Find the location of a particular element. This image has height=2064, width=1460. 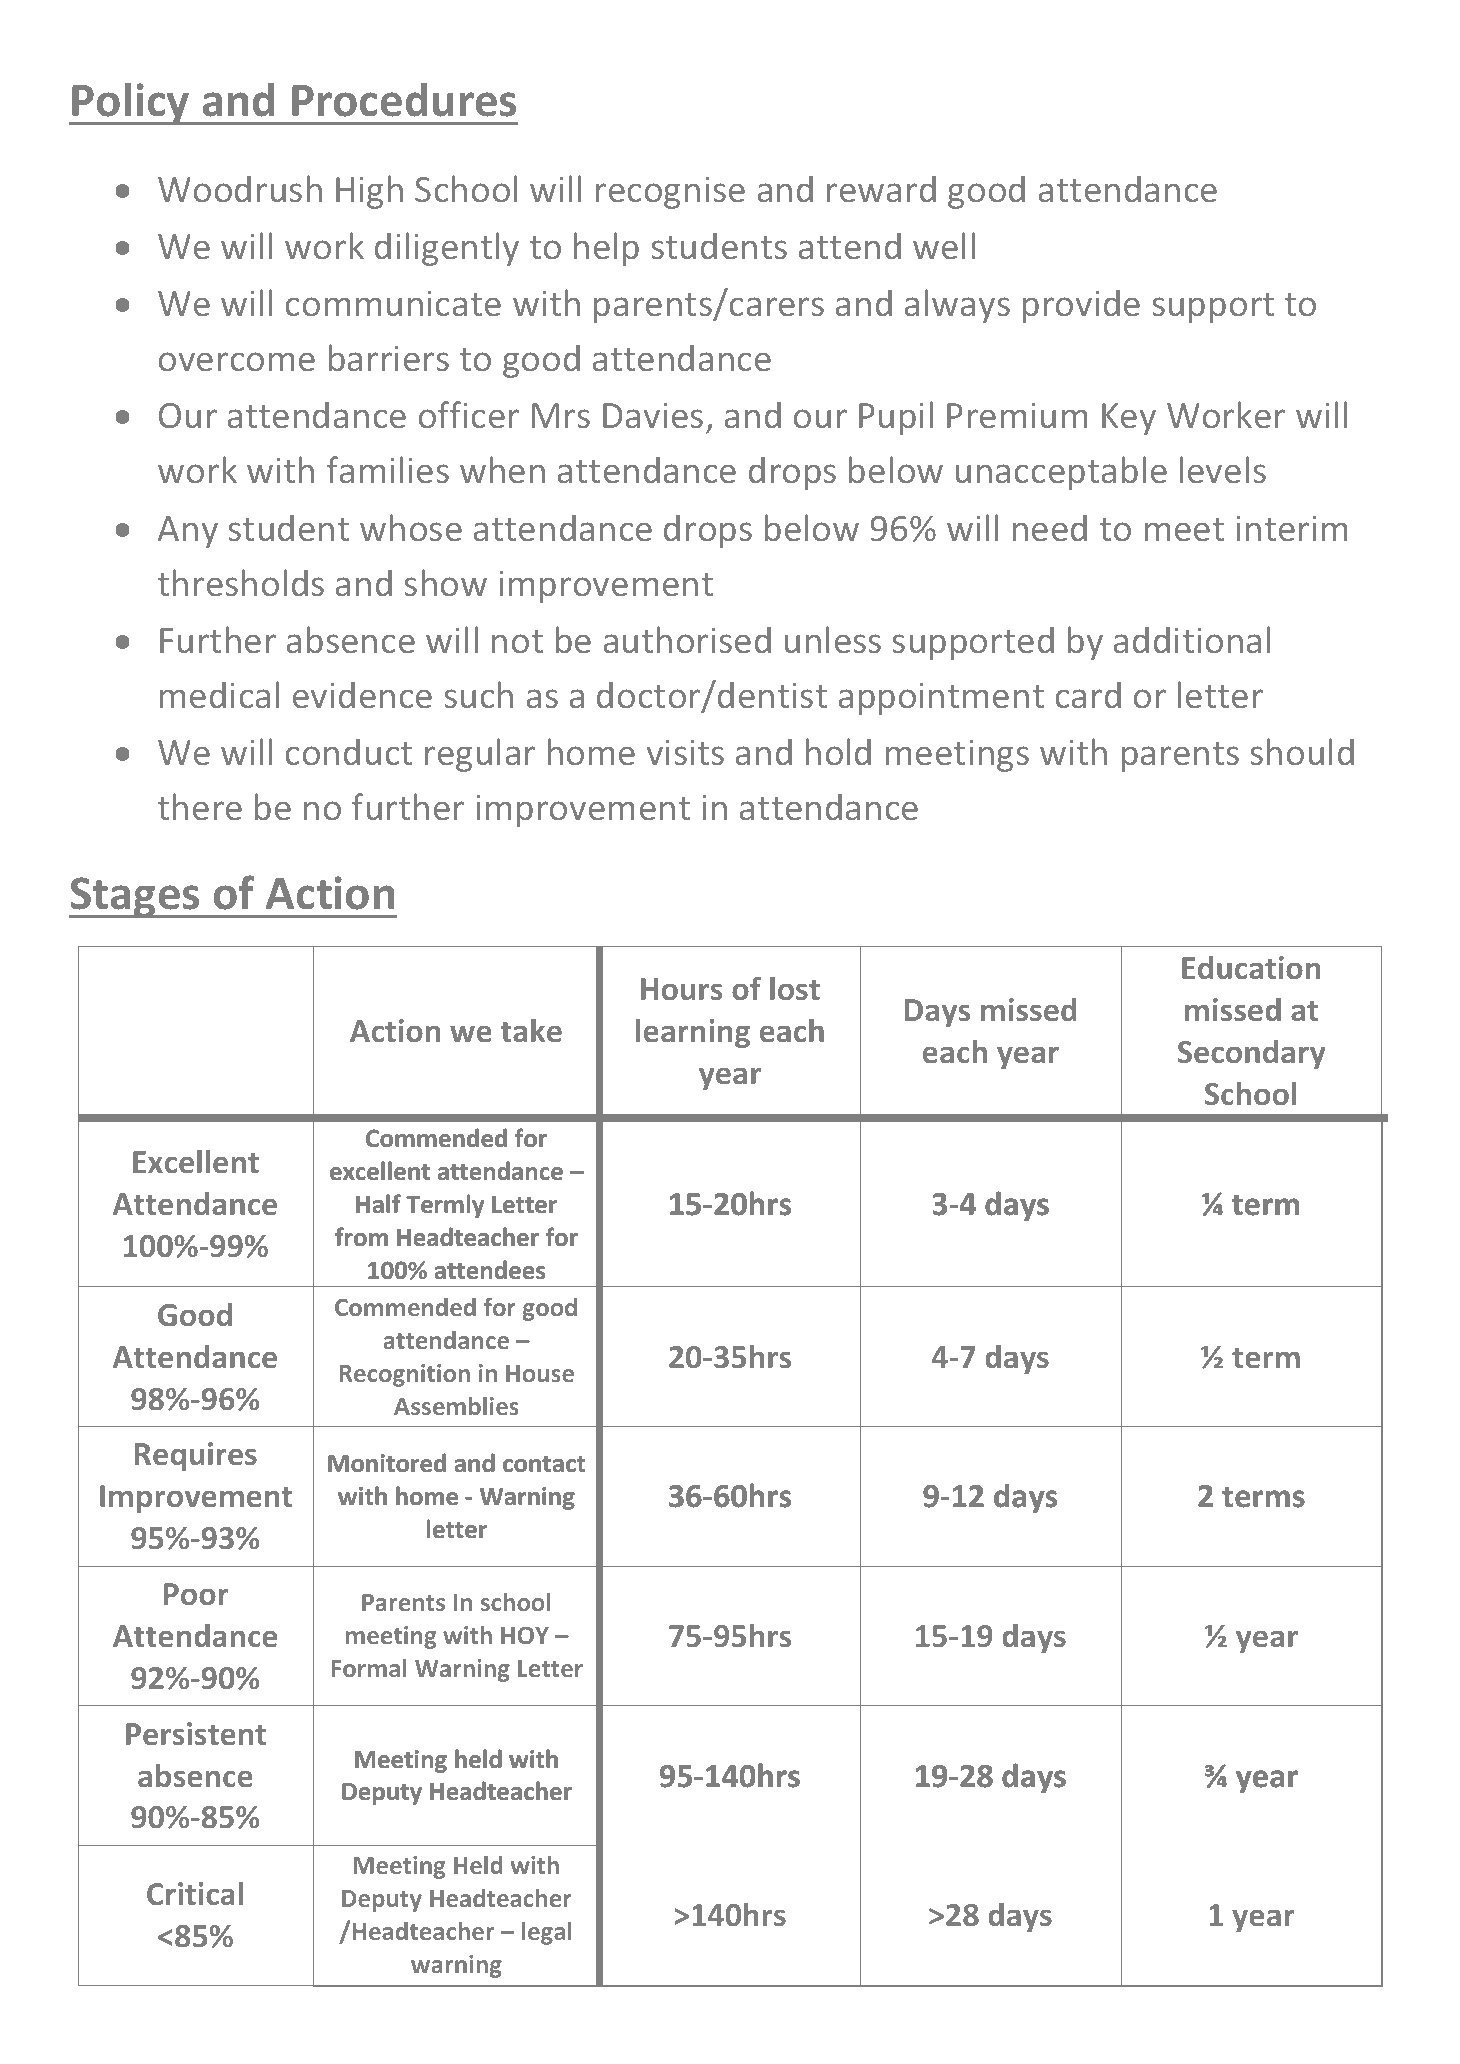

Secondary is located at coordinates (1251, 1054).
